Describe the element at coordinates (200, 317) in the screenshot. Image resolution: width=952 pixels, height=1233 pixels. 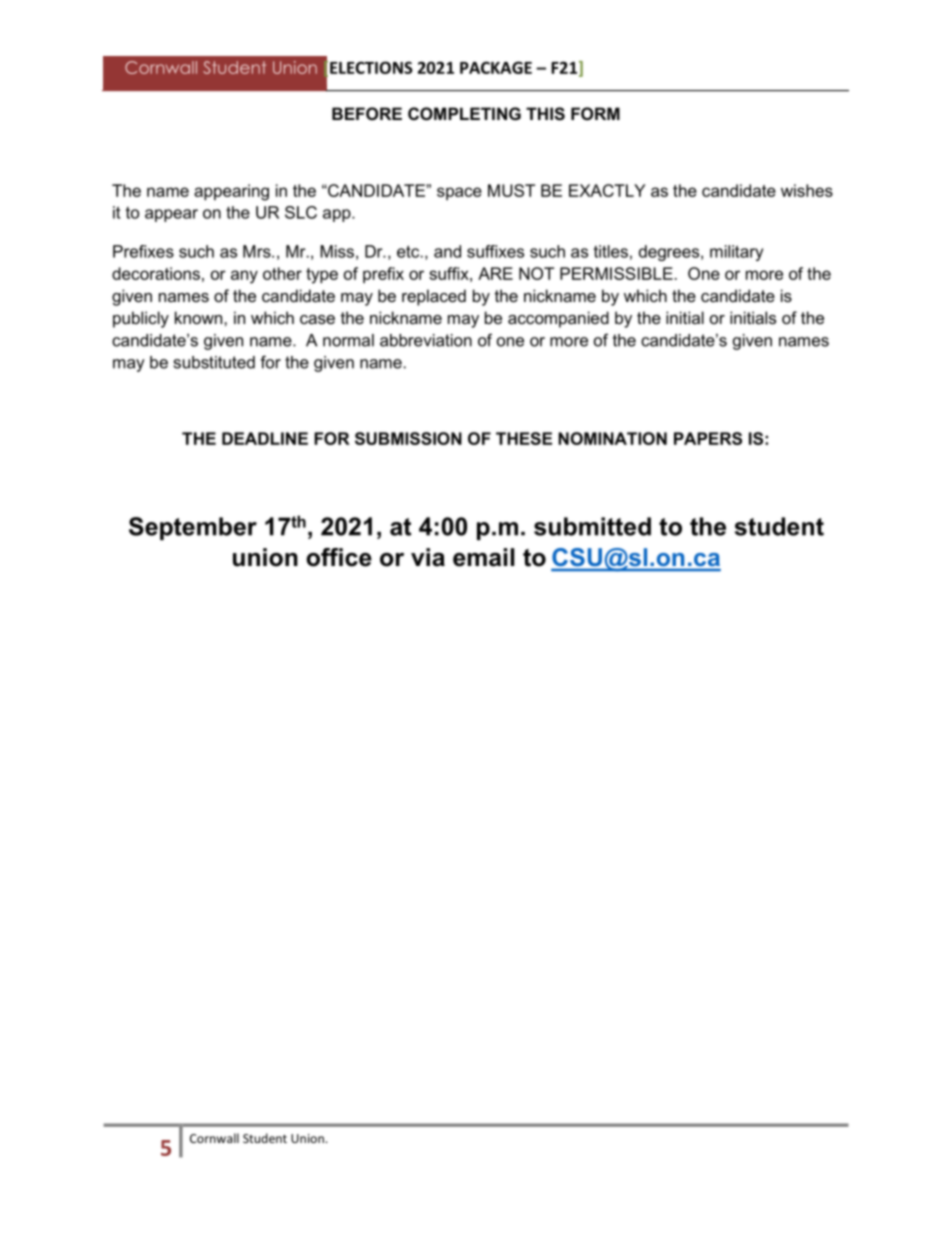
I see `known` at that location.
